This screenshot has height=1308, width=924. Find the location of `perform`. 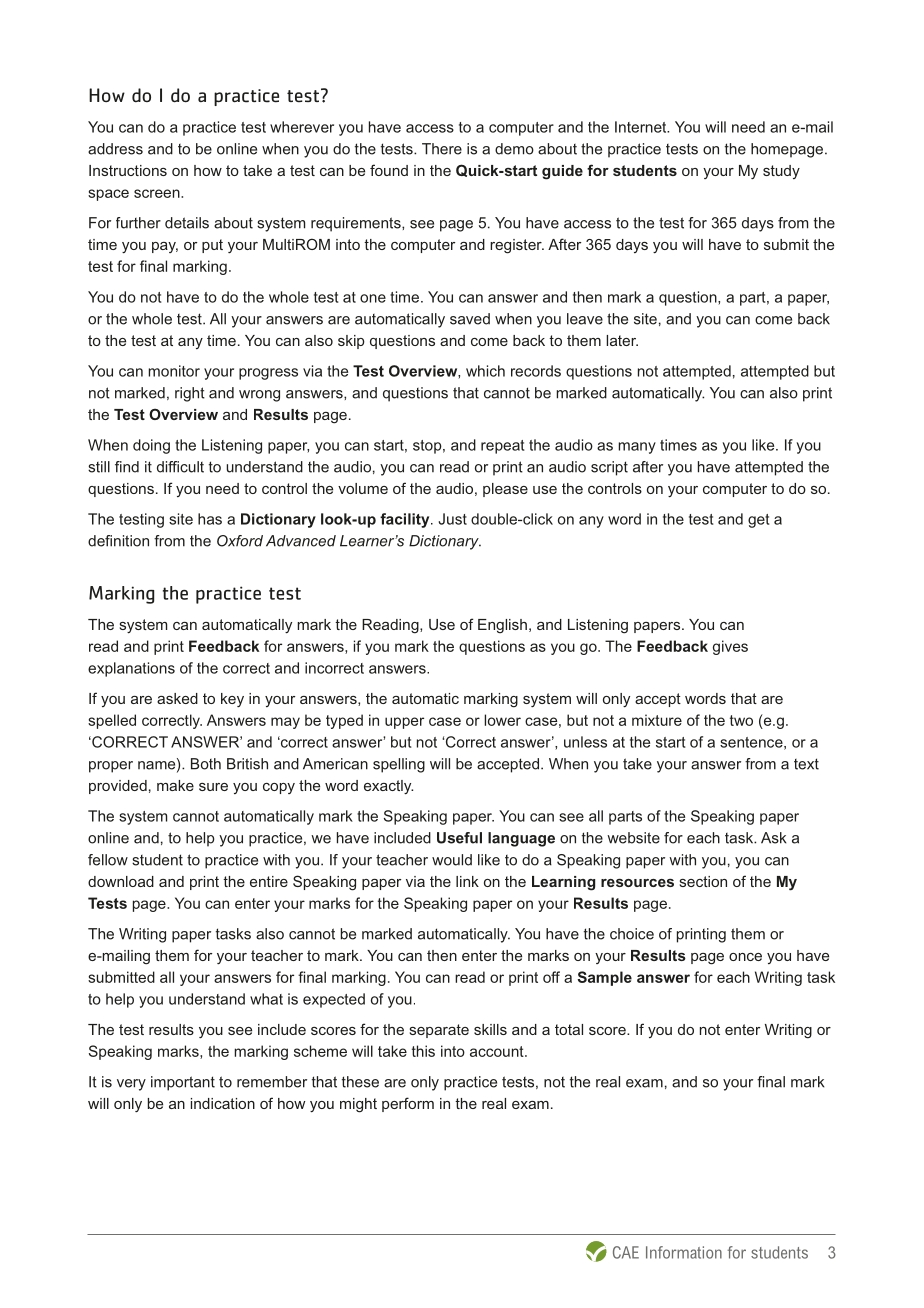

perform is located at coordinates (408, 1104).
